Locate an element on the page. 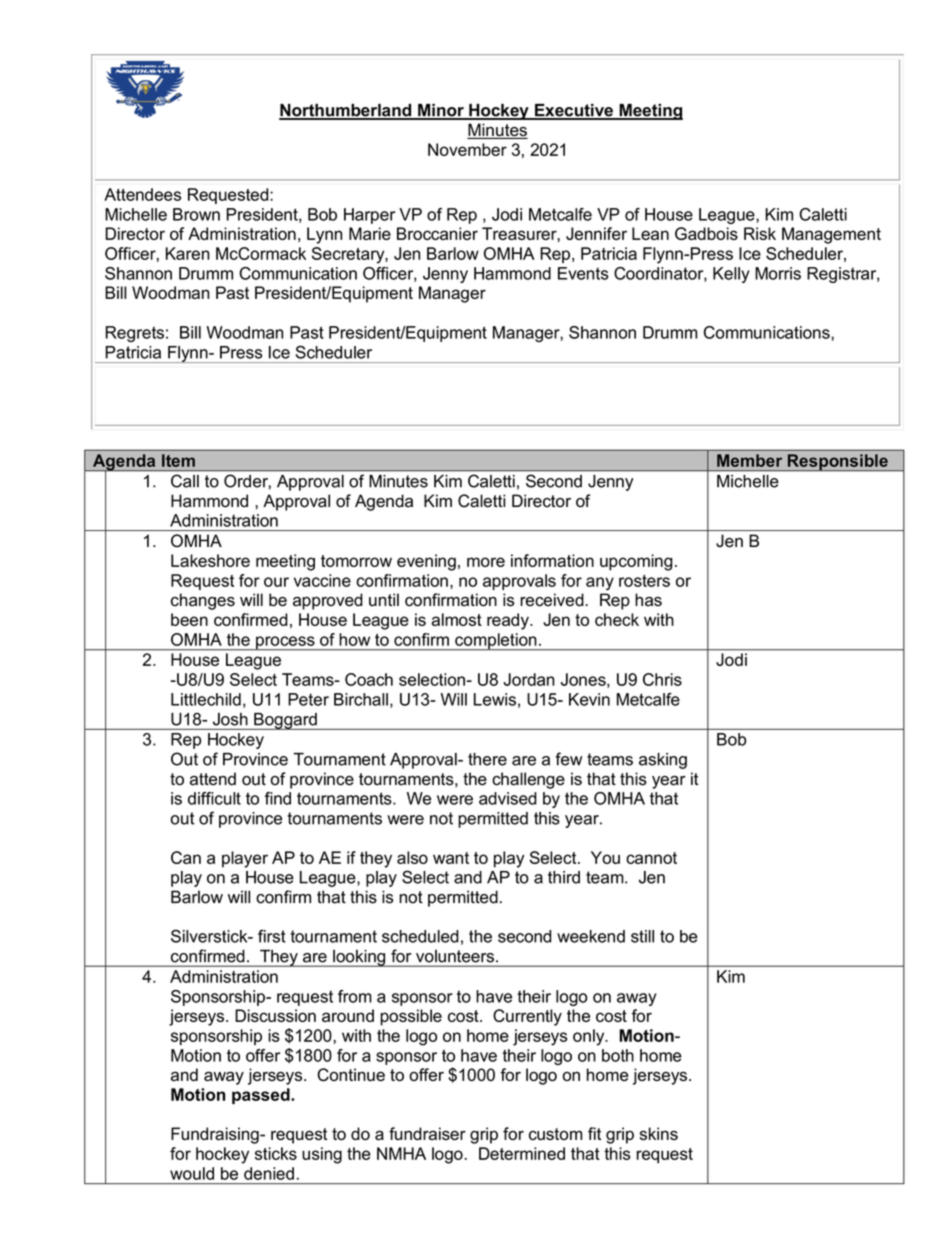  Call is located at coordinates (185, 481).
